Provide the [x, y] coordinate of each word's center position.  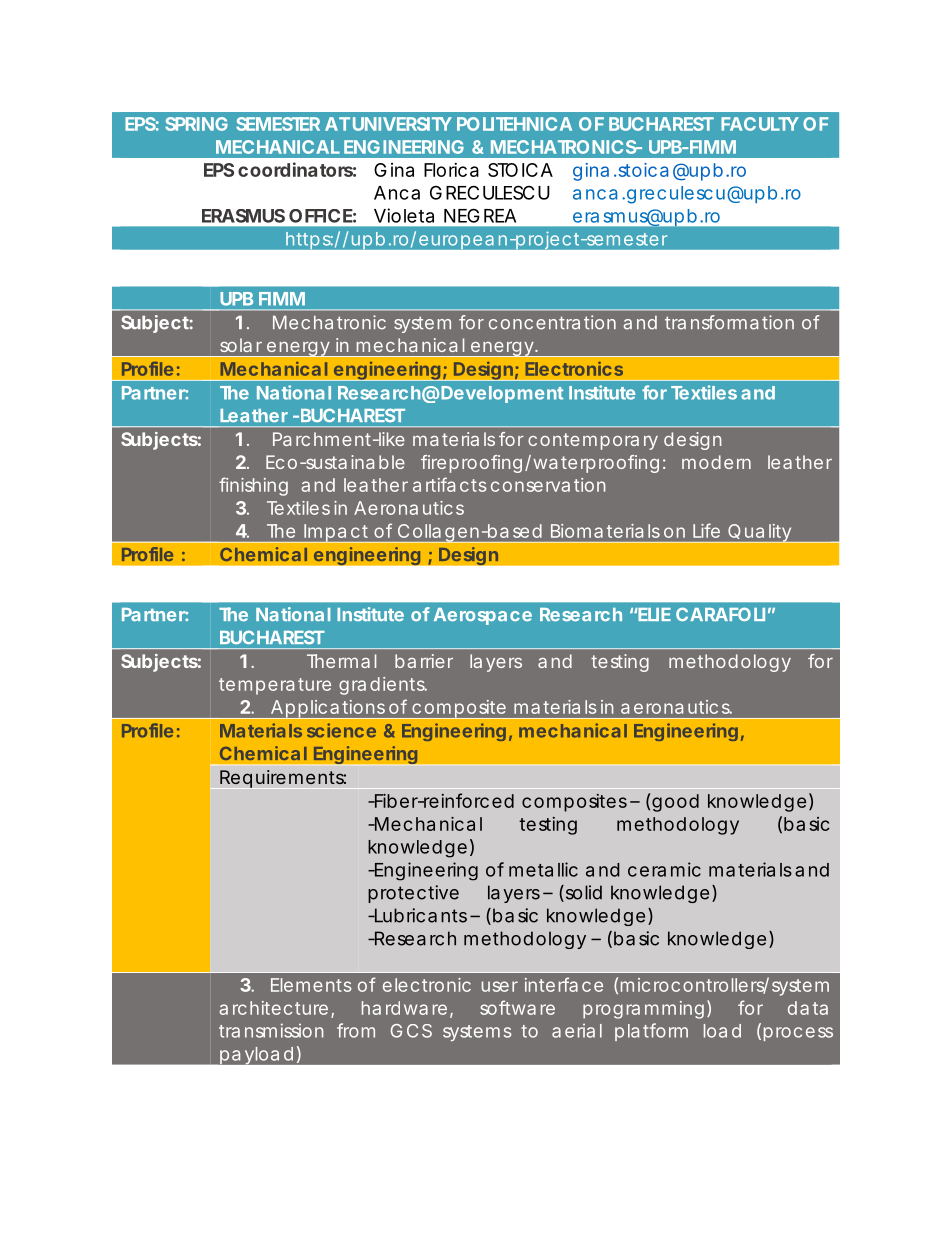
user [500, 986]
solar [241, 345]
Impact [335, 533]
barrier [424, 661]
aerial [577, 1031]
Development [502, 394]
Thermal [341, 661]
